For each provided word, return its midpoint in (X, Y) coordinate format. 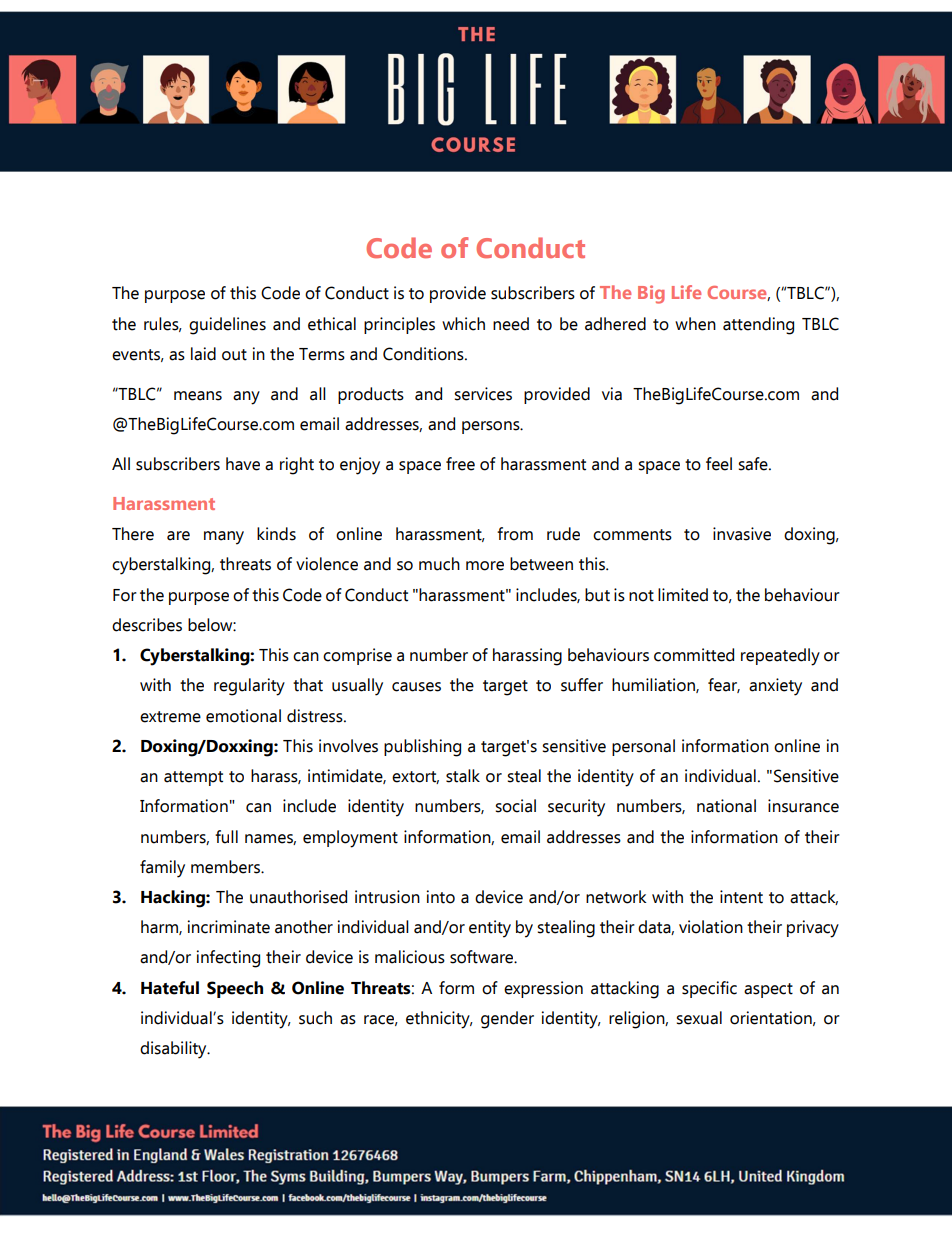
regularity (249, 687)
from (515, 534)
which (463, 324)
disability (174, 1050)
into (441, 897)
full (226, 837)
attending (758, 326)
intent (741, 897)
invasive (742, 534)
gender (507, 1020)
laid (203, 354)
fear (724, 685)
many (224, 538)
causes (416, 687)
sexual (699, 1018)
